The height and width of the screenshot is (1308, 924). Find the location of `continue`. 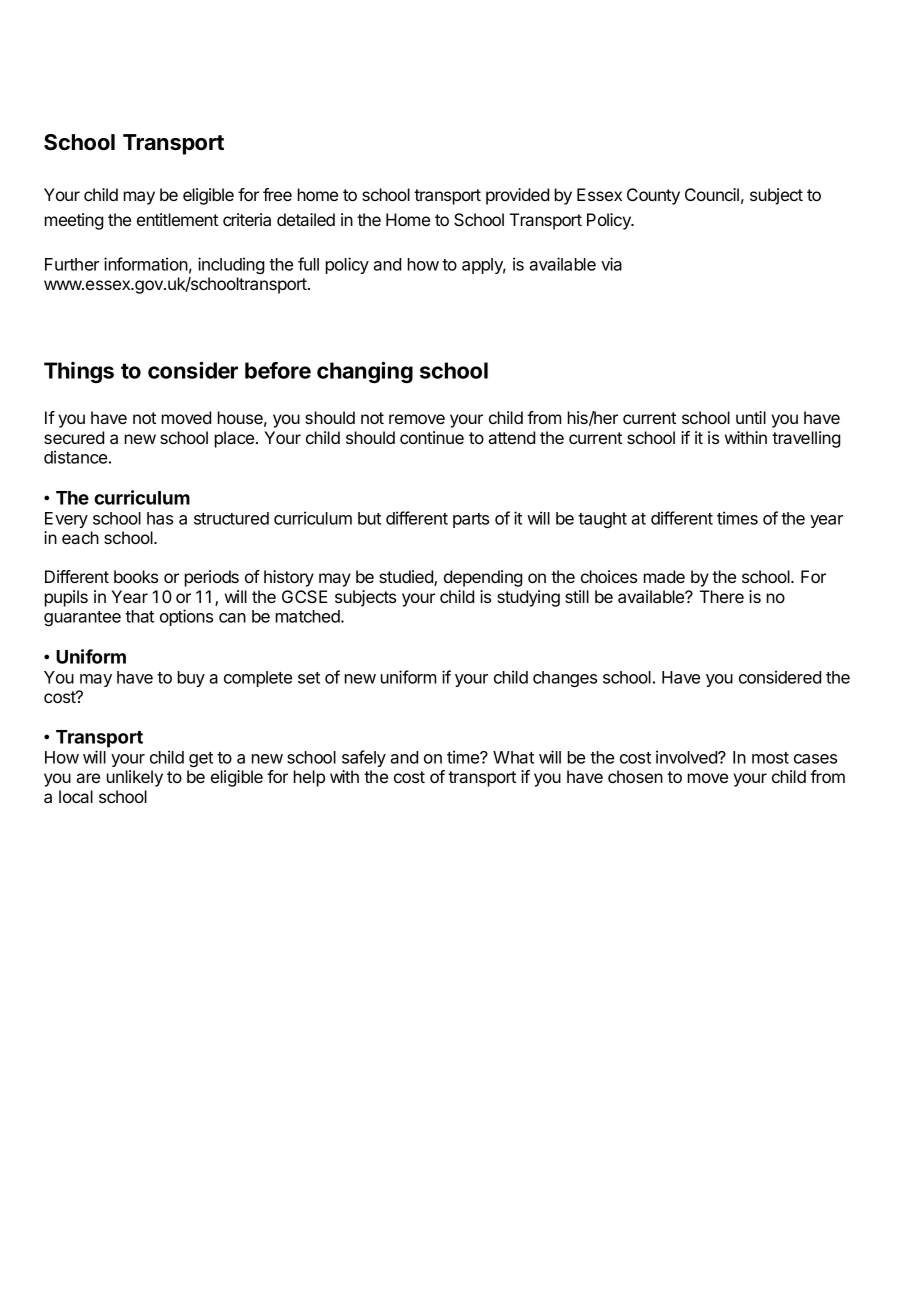

continue is located at coordinates (432, 437).
